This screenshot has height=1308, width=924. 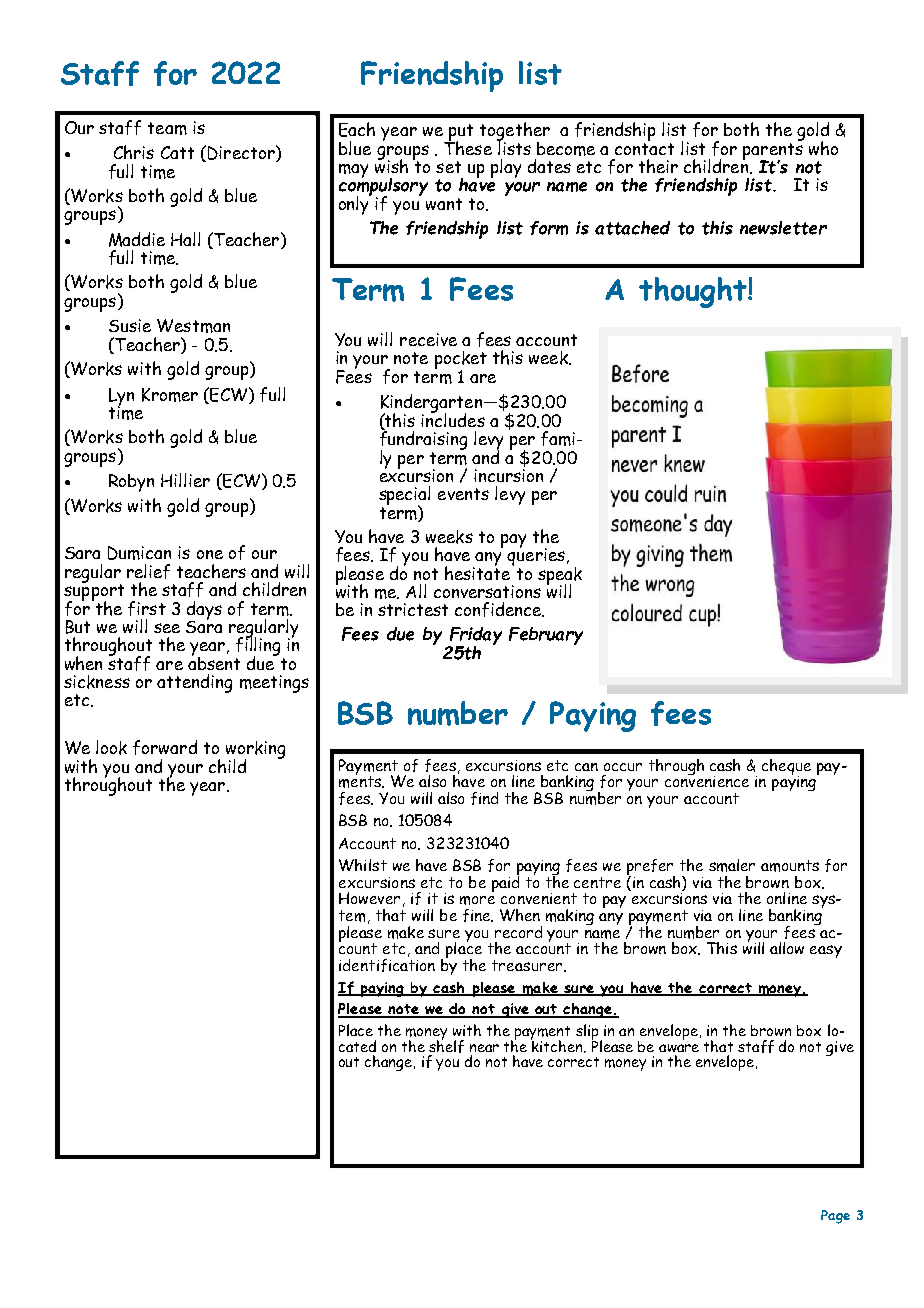 I want to click on shelf, so click(x=446, y=1045).
